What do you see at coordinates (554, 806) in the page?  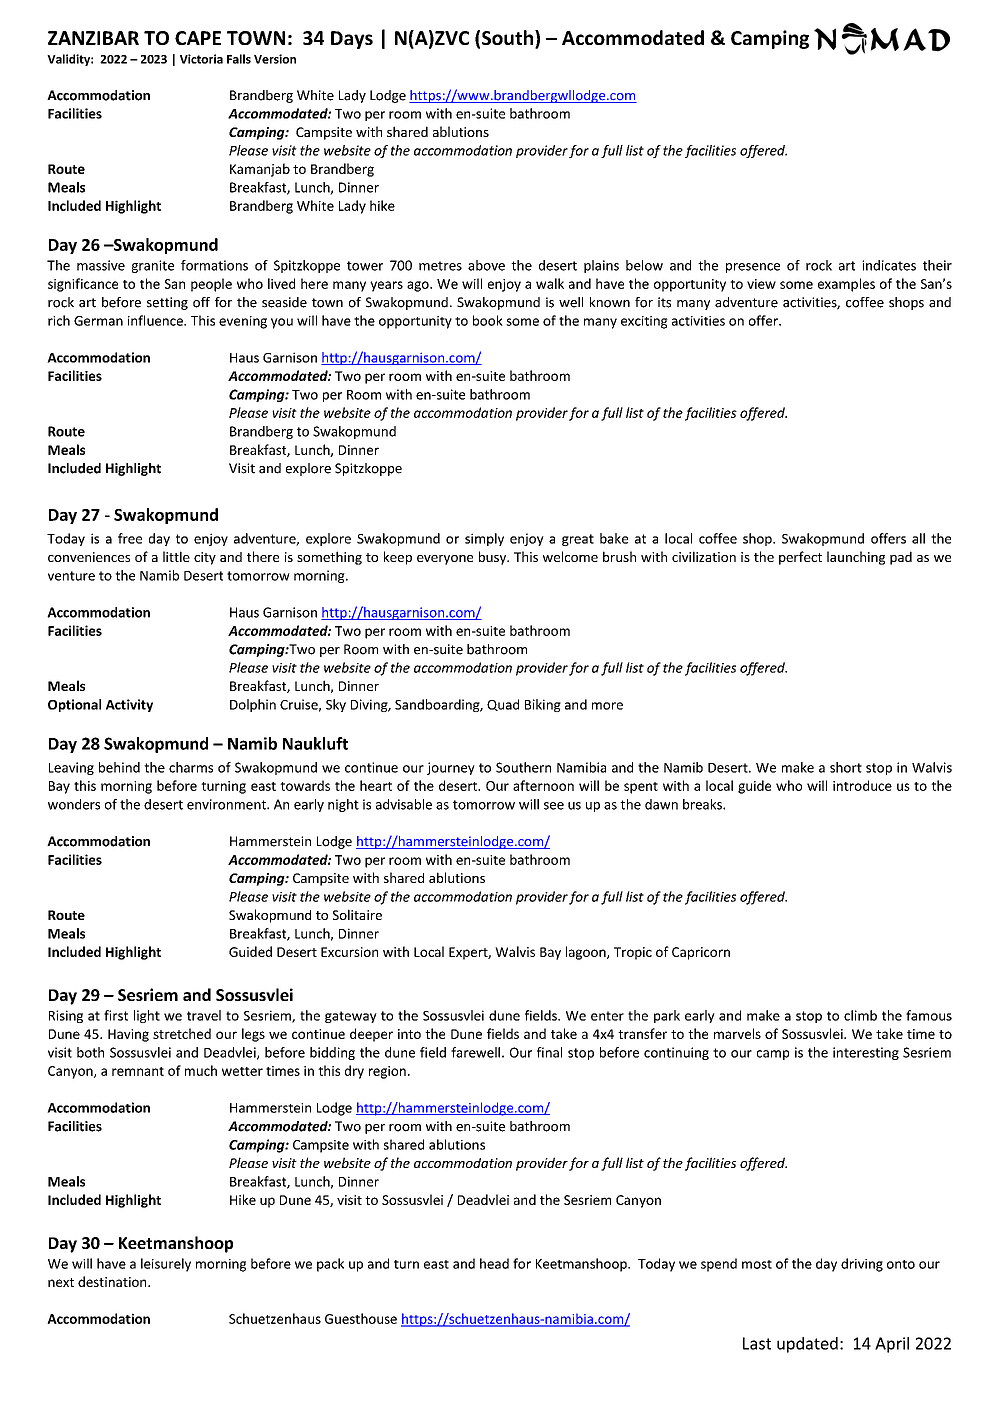 I see `see` at bounding box center [554, 806].
